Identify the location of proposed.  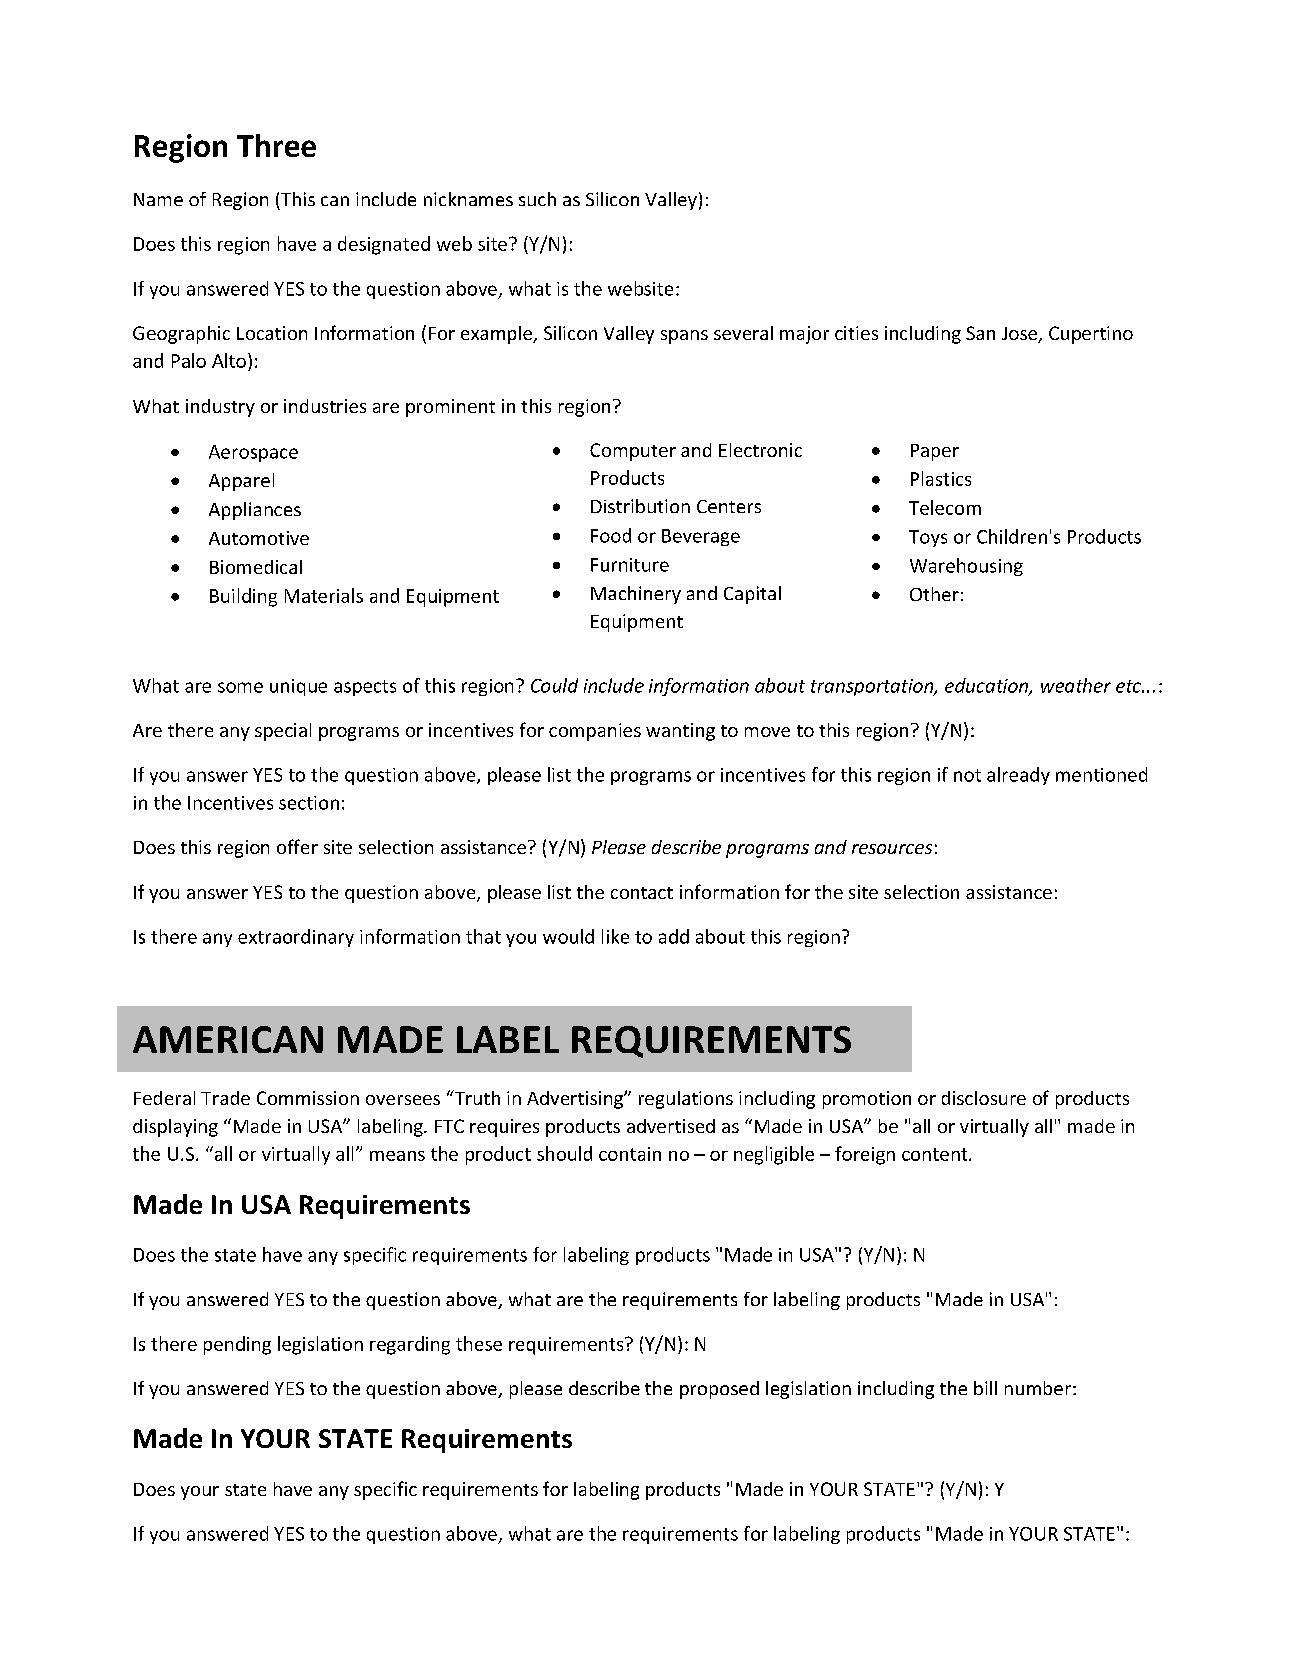
(719, 1390).
